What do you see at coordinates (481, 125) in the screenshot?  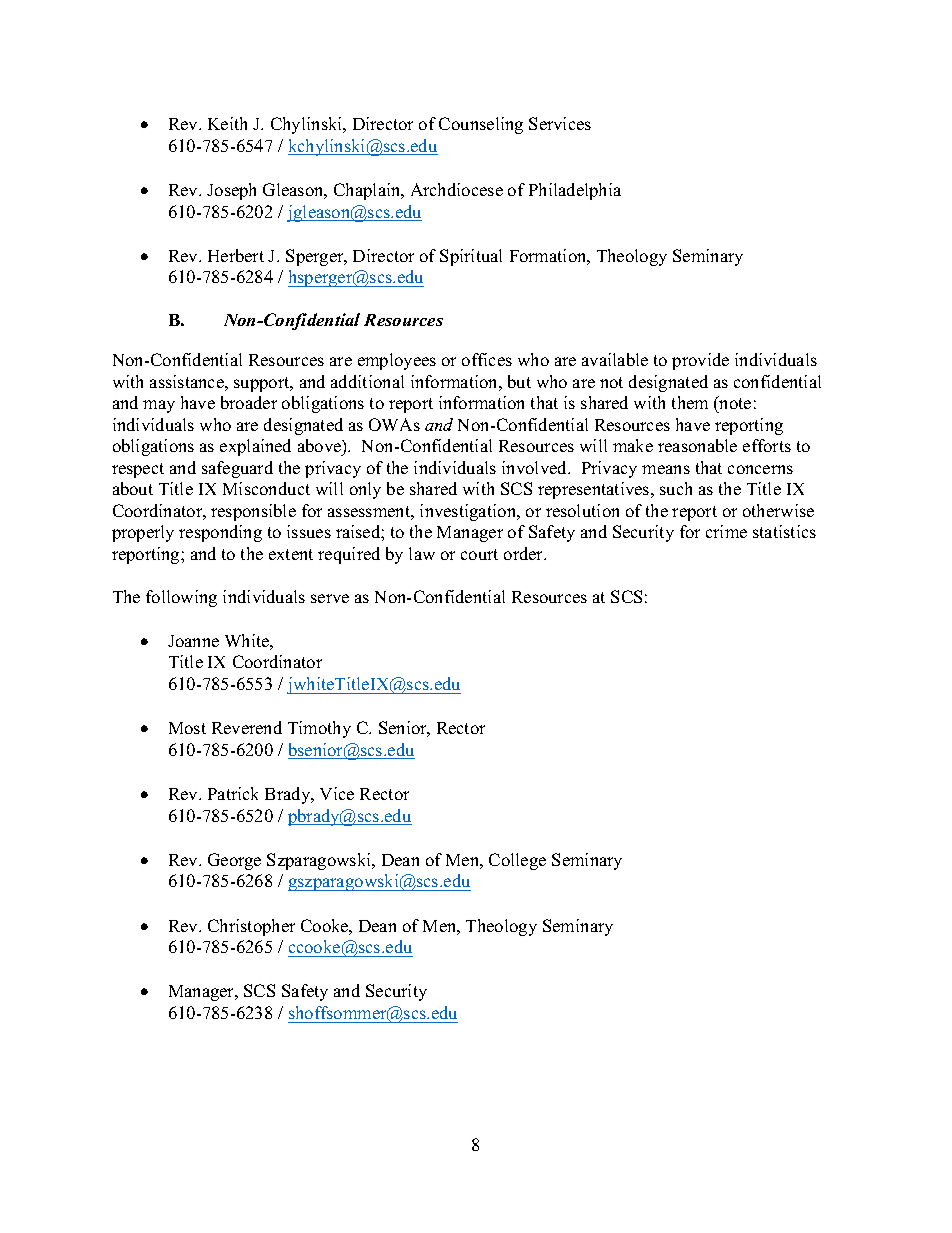 I see `Counseling` at bounding box center [481, 125].
